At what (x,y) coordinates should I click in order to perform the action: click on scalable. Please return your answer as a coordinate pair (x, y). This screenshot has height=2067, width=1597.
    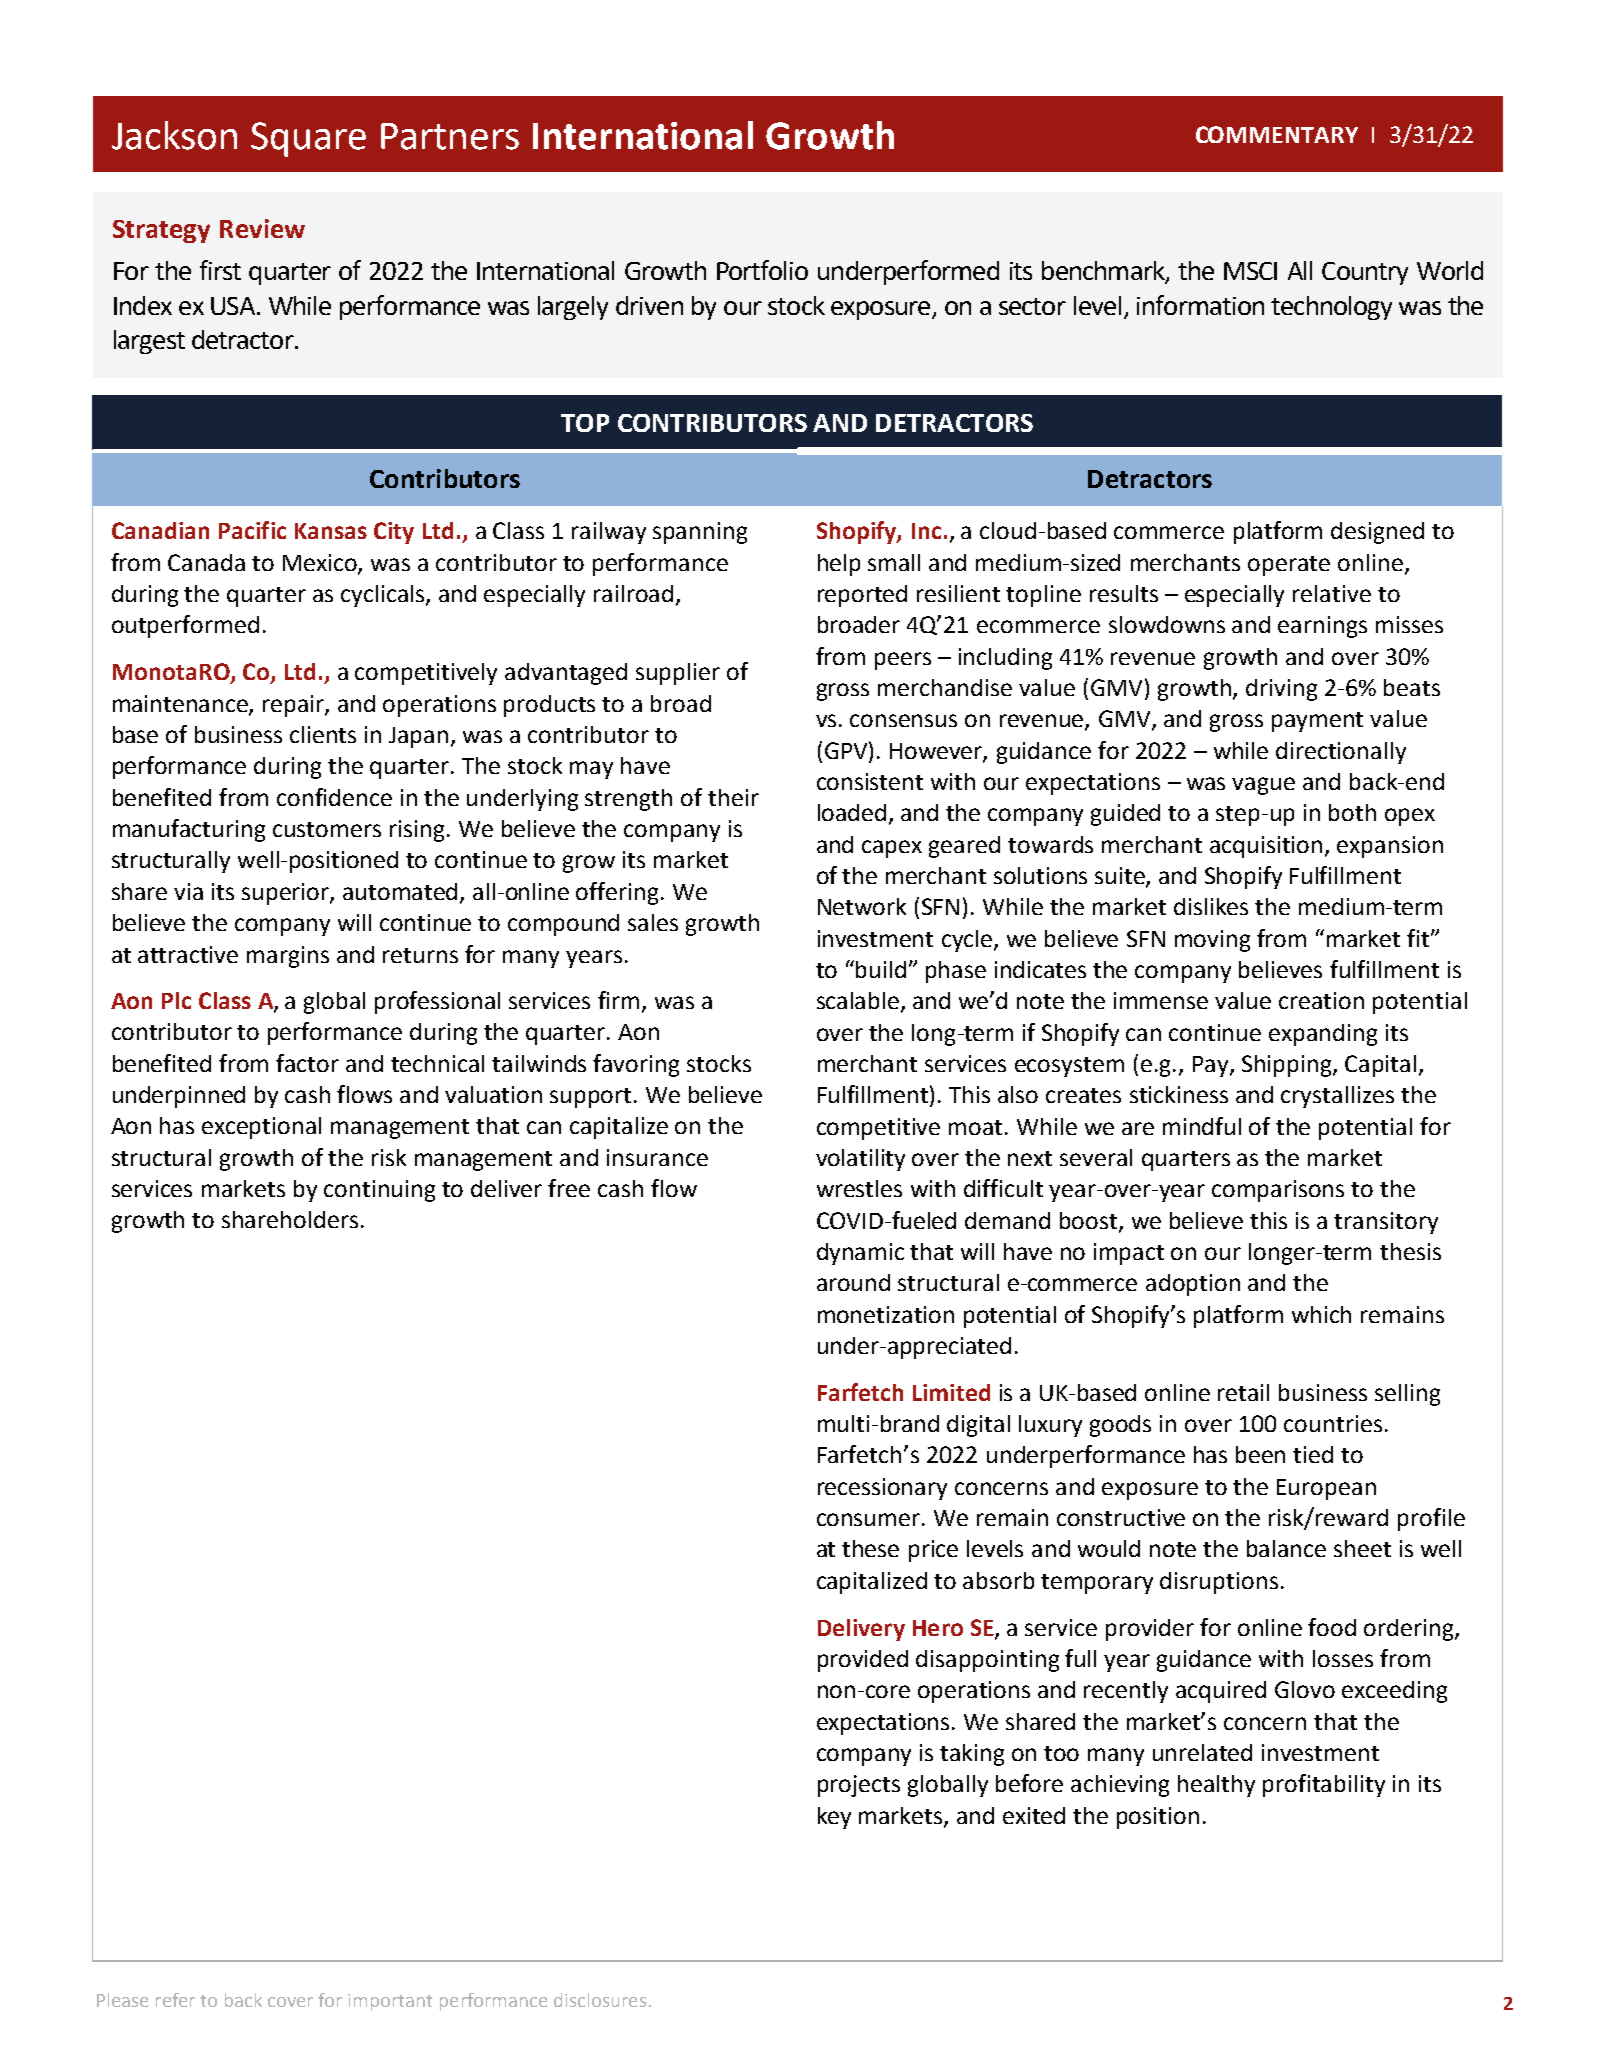
    Looking at the image, I should click on (859, 1002).
